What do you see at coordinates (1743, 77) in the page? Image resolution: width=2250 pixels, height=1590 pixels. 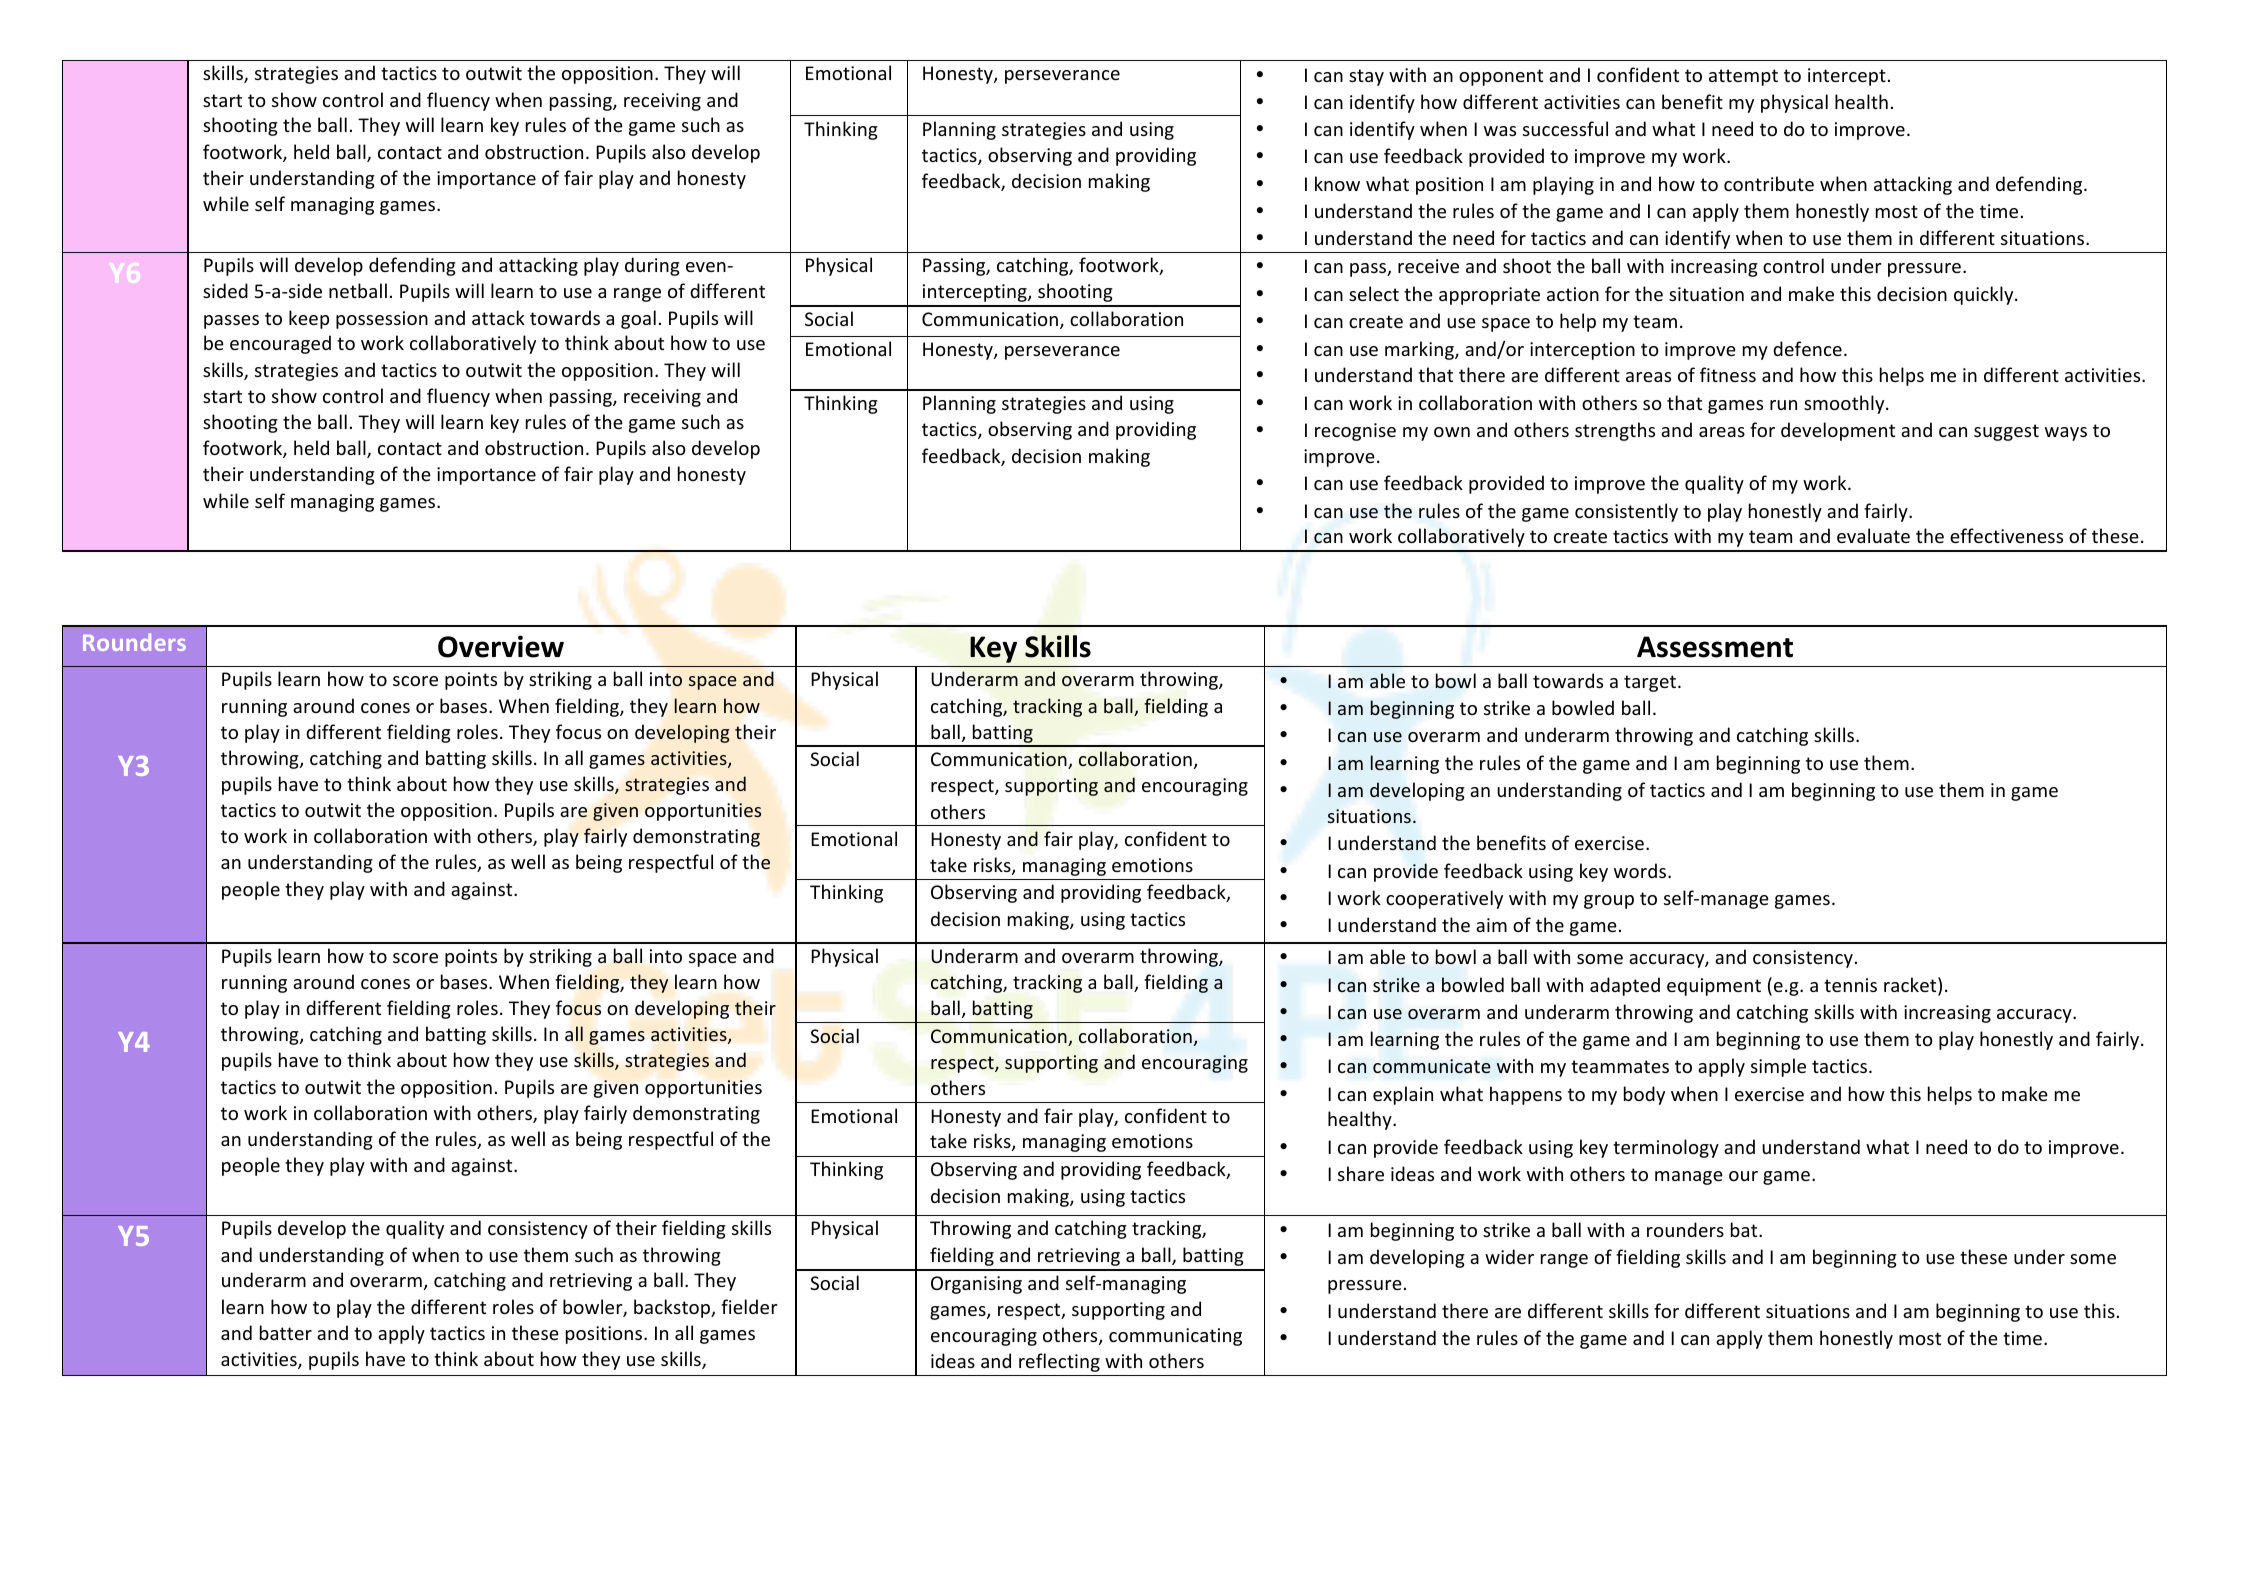 I see `attempt` at bounding box center [1743, 77].
